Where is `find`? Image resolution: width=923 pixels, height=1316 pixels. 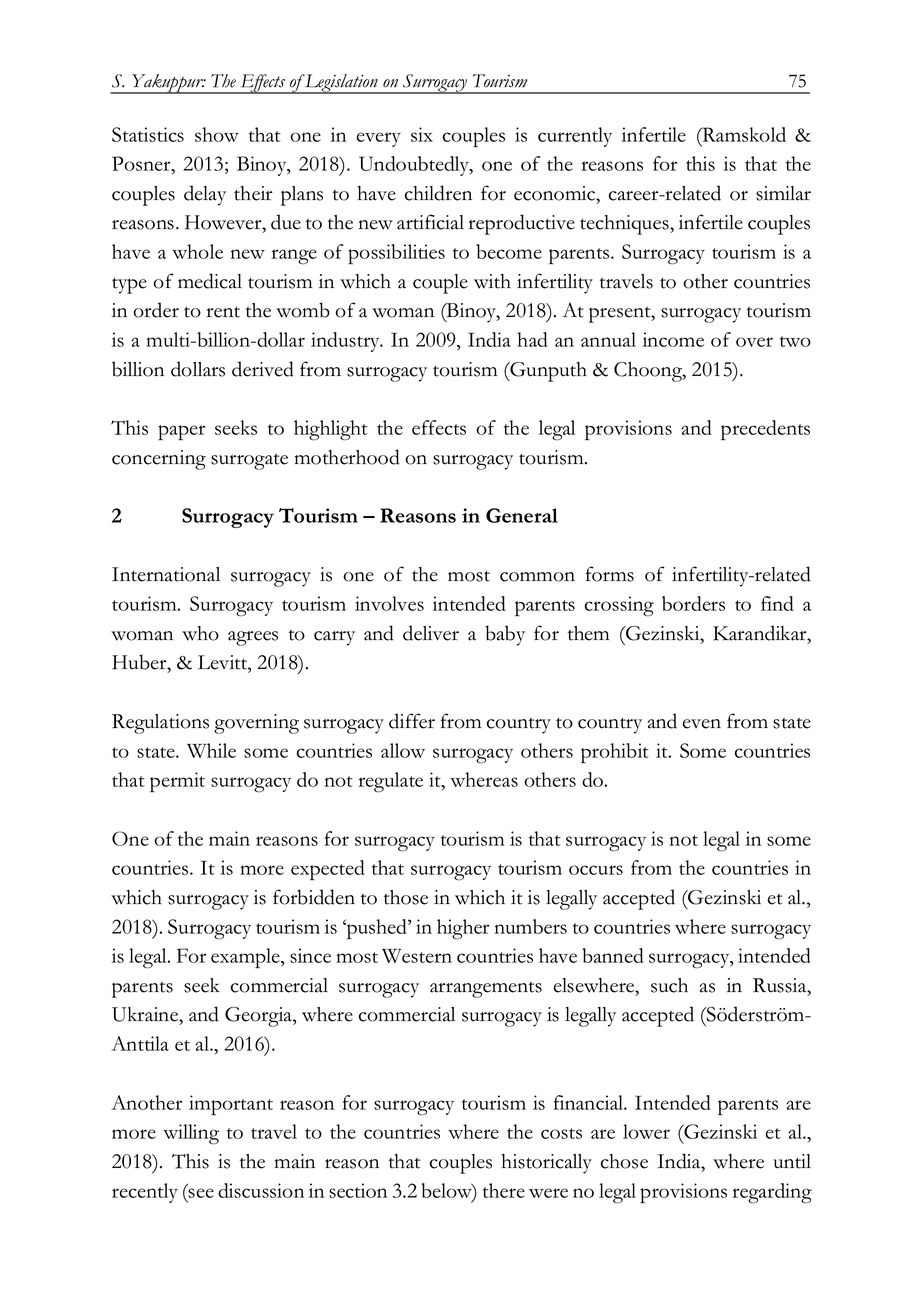 find is located at coordinates (777, 603).
